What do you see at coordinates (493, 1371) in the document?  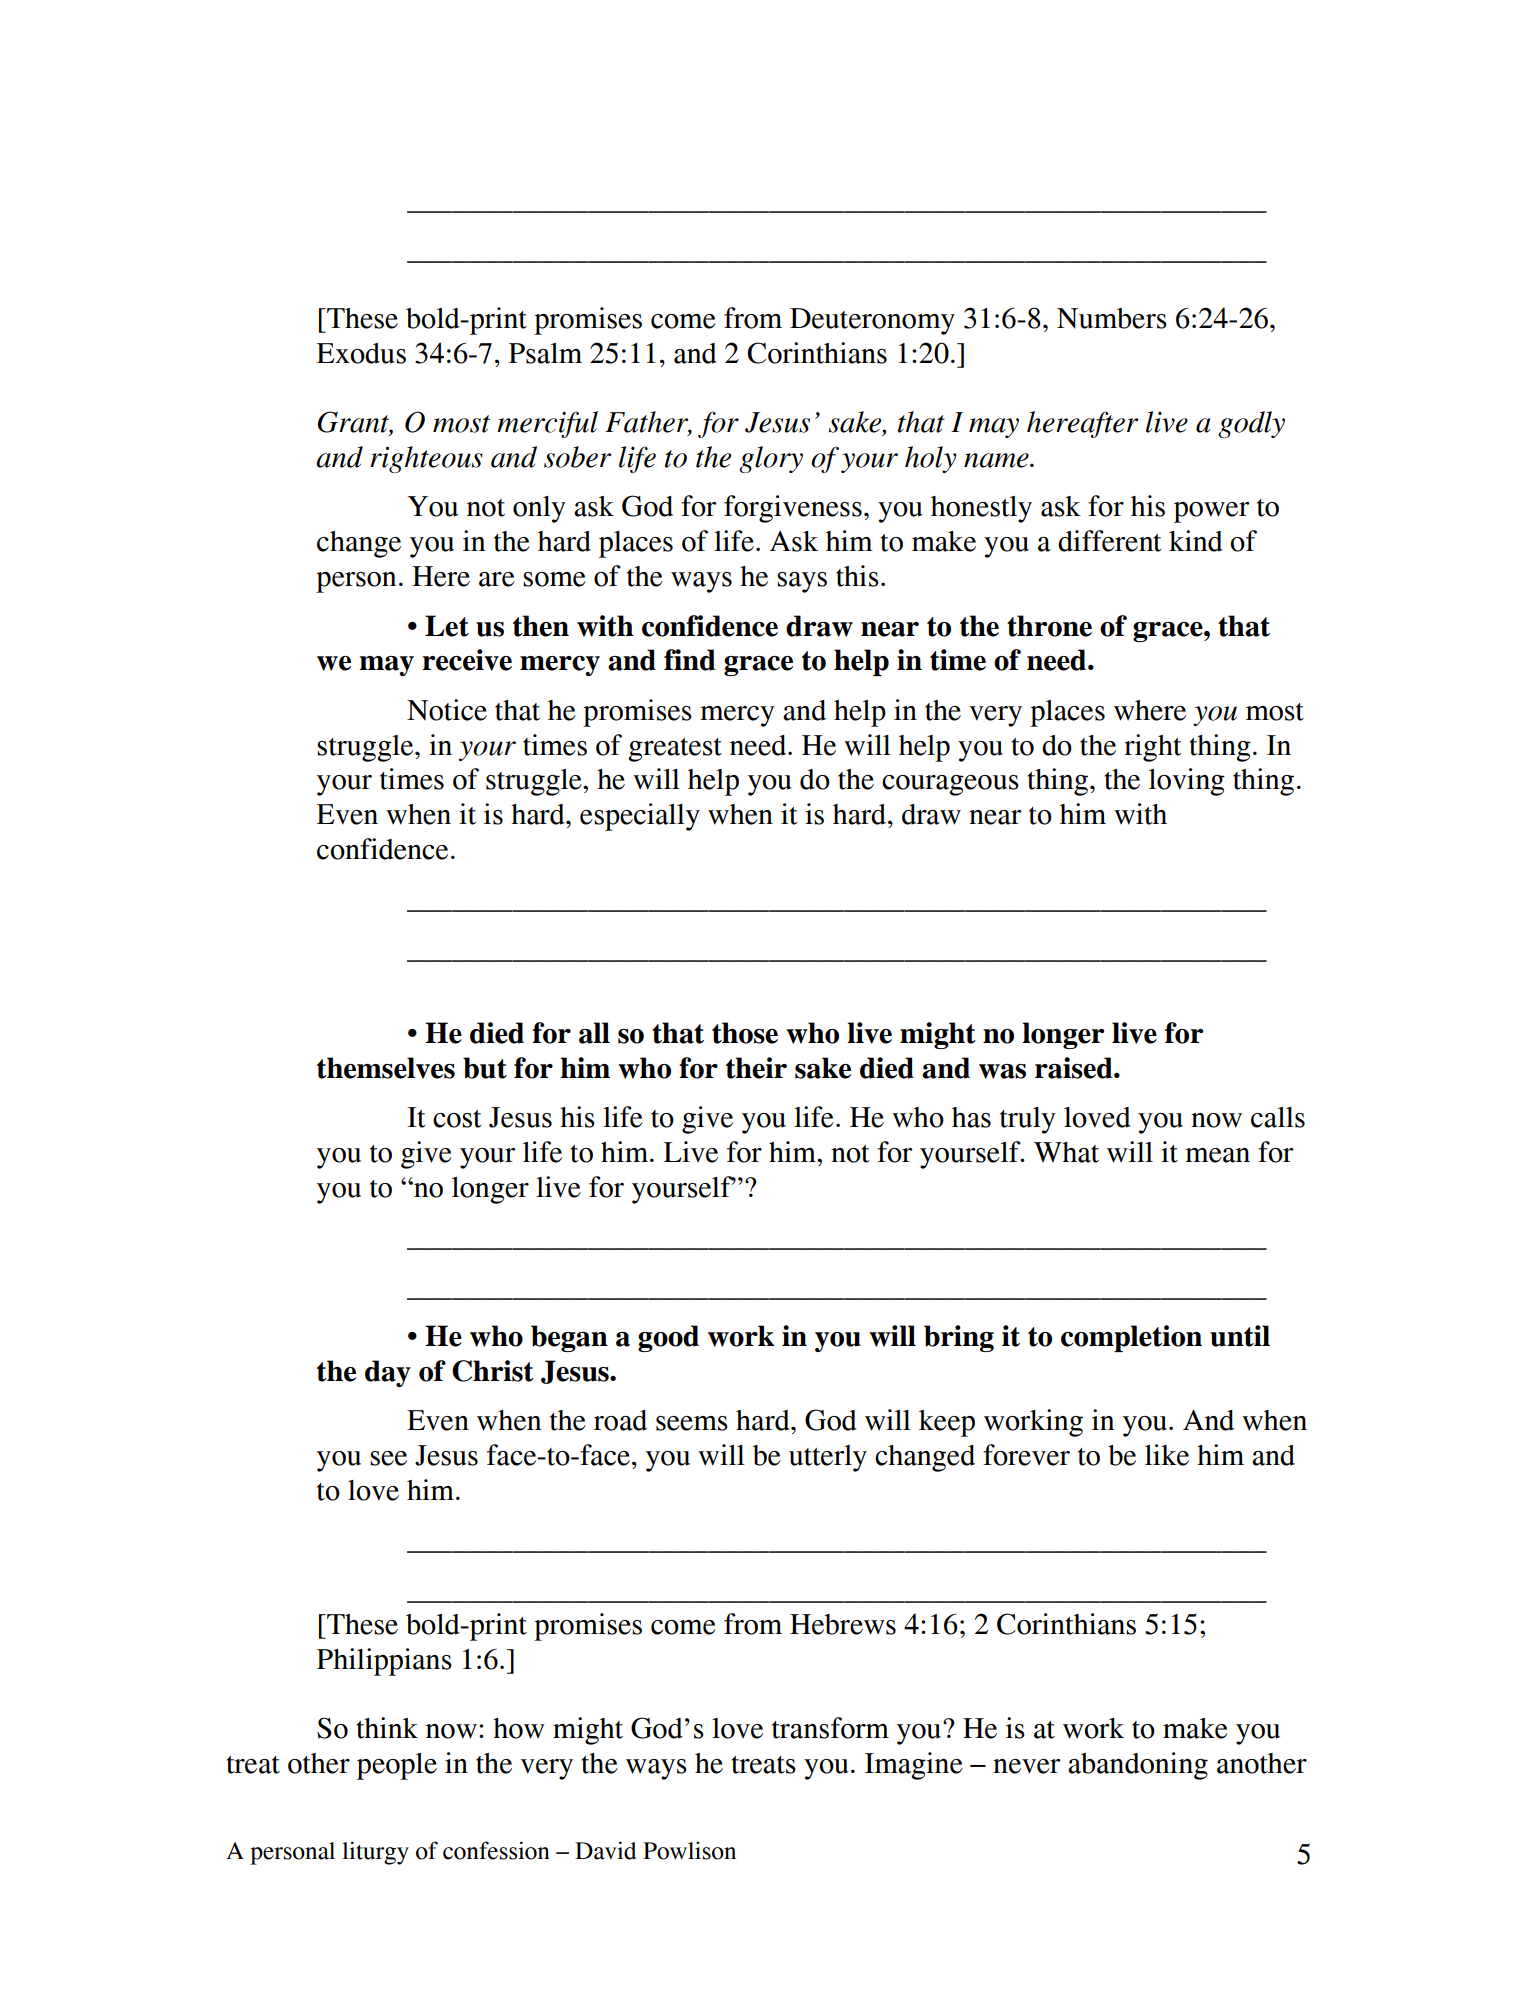 I see `Christ` at bounding box center [493, 1371].
